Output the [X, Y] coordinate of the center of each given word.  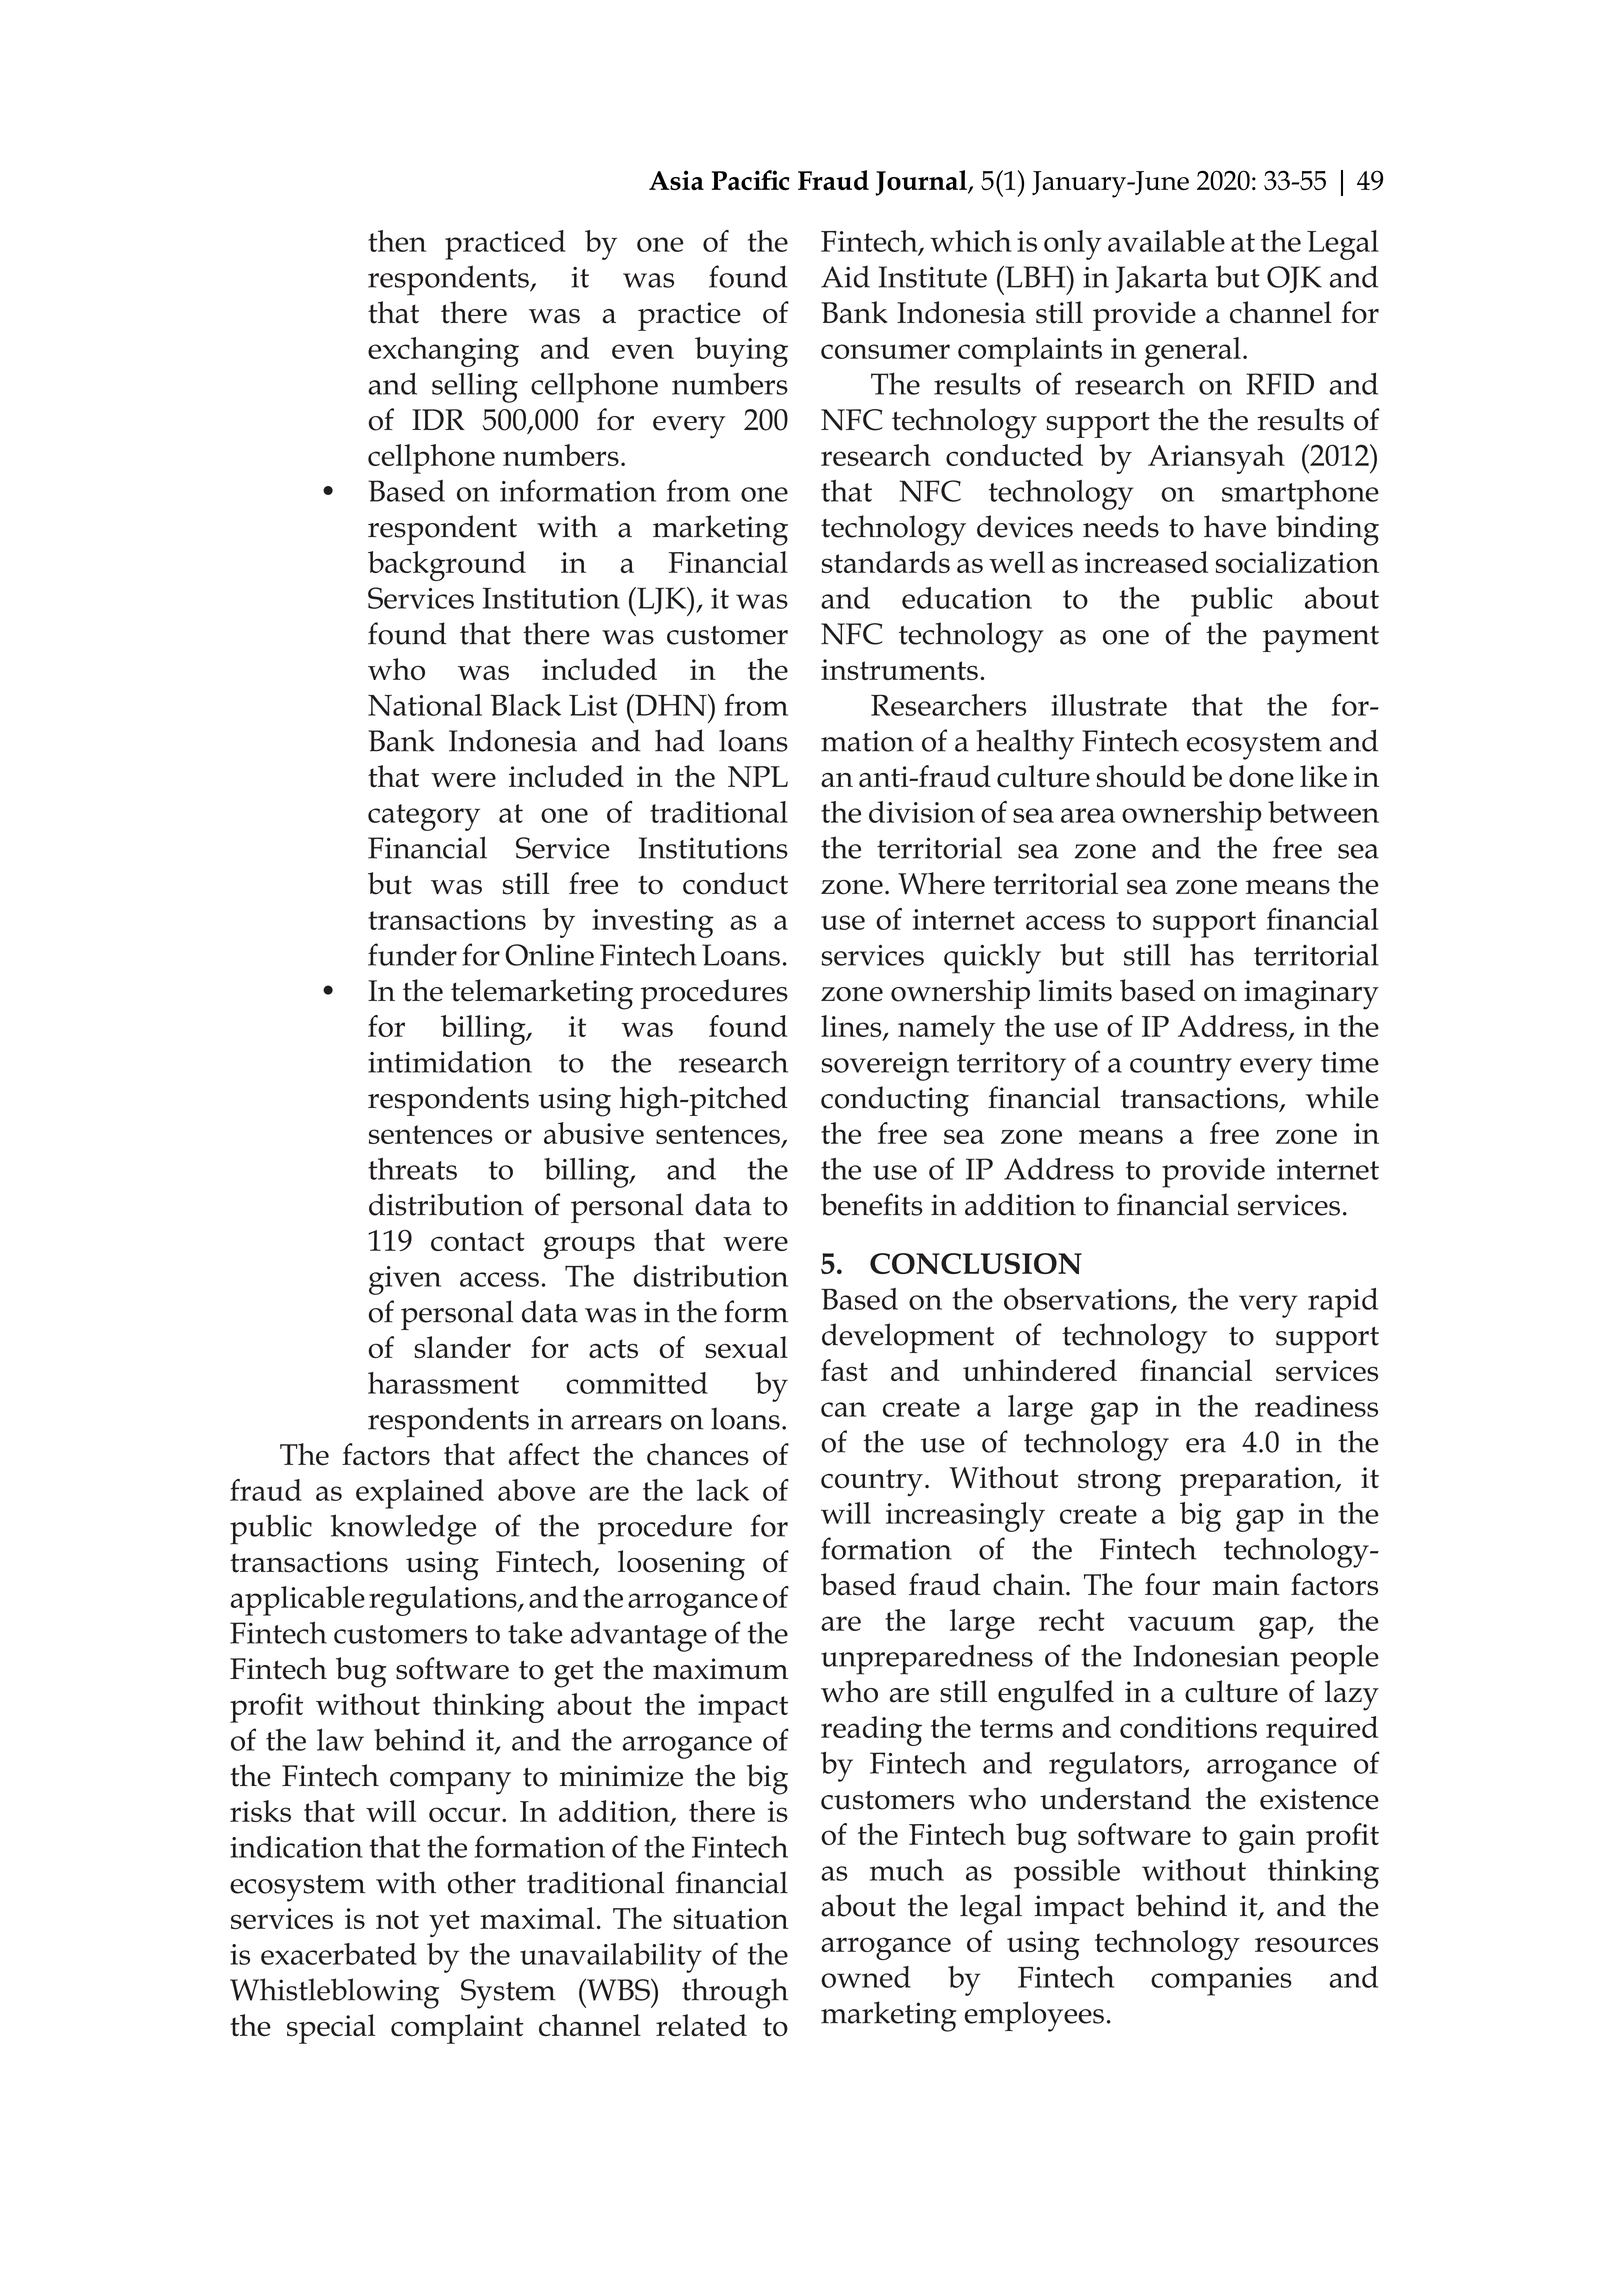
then [397, 241]
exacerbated [339, 1954]
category [424, 817]
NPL [758, 776]
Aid [845, 276]
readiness [1316, 1406]
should [1141, 776]
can [843, 1409]
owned [866, 1977]
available [1166, 241]
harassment [443, 1383]
